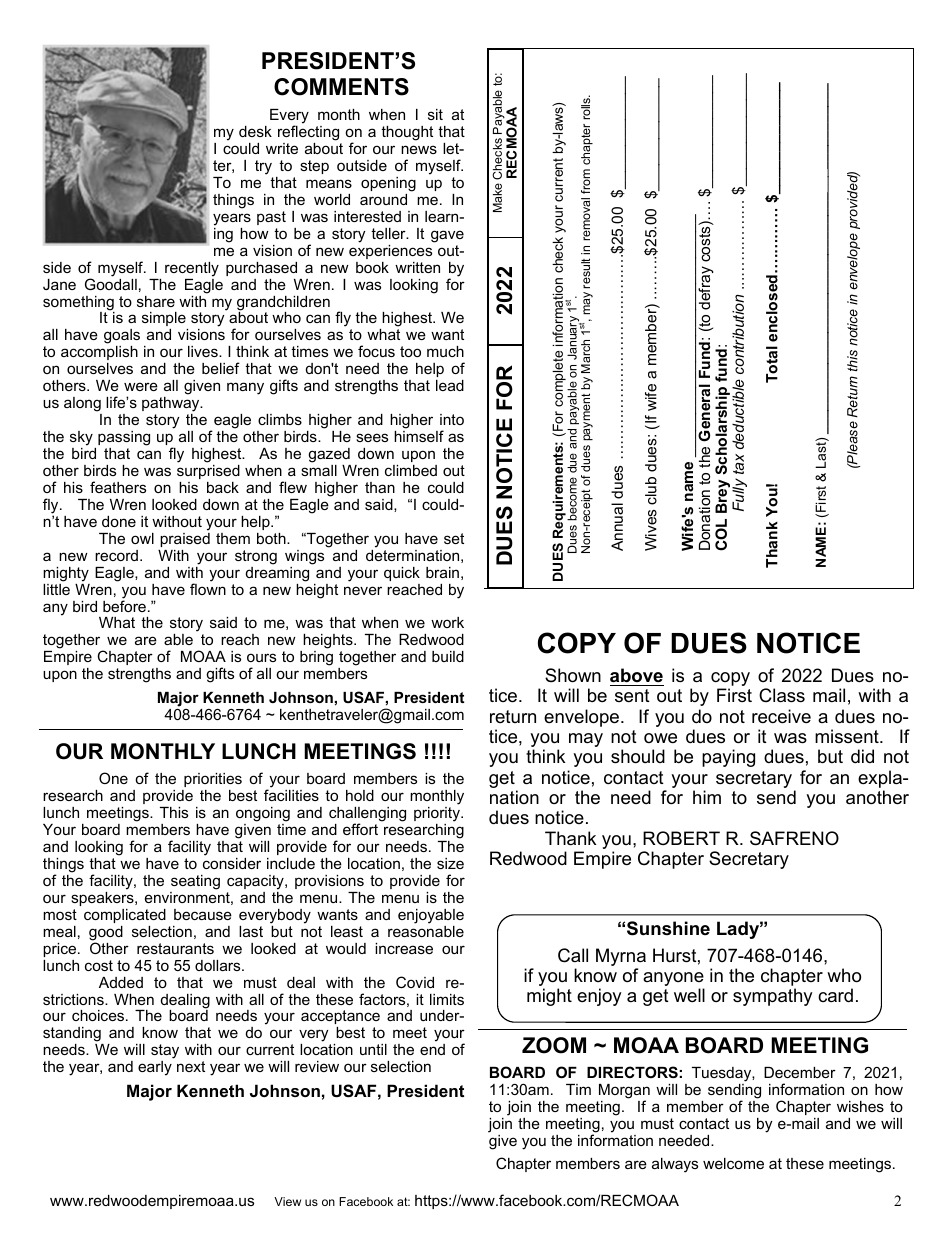 Image resolution: width=952 pixels, height=1233 pixels. What do you see at coordinates (435, 114) in the screenshot?
I see `sit` at bounding box center [435, 114].
